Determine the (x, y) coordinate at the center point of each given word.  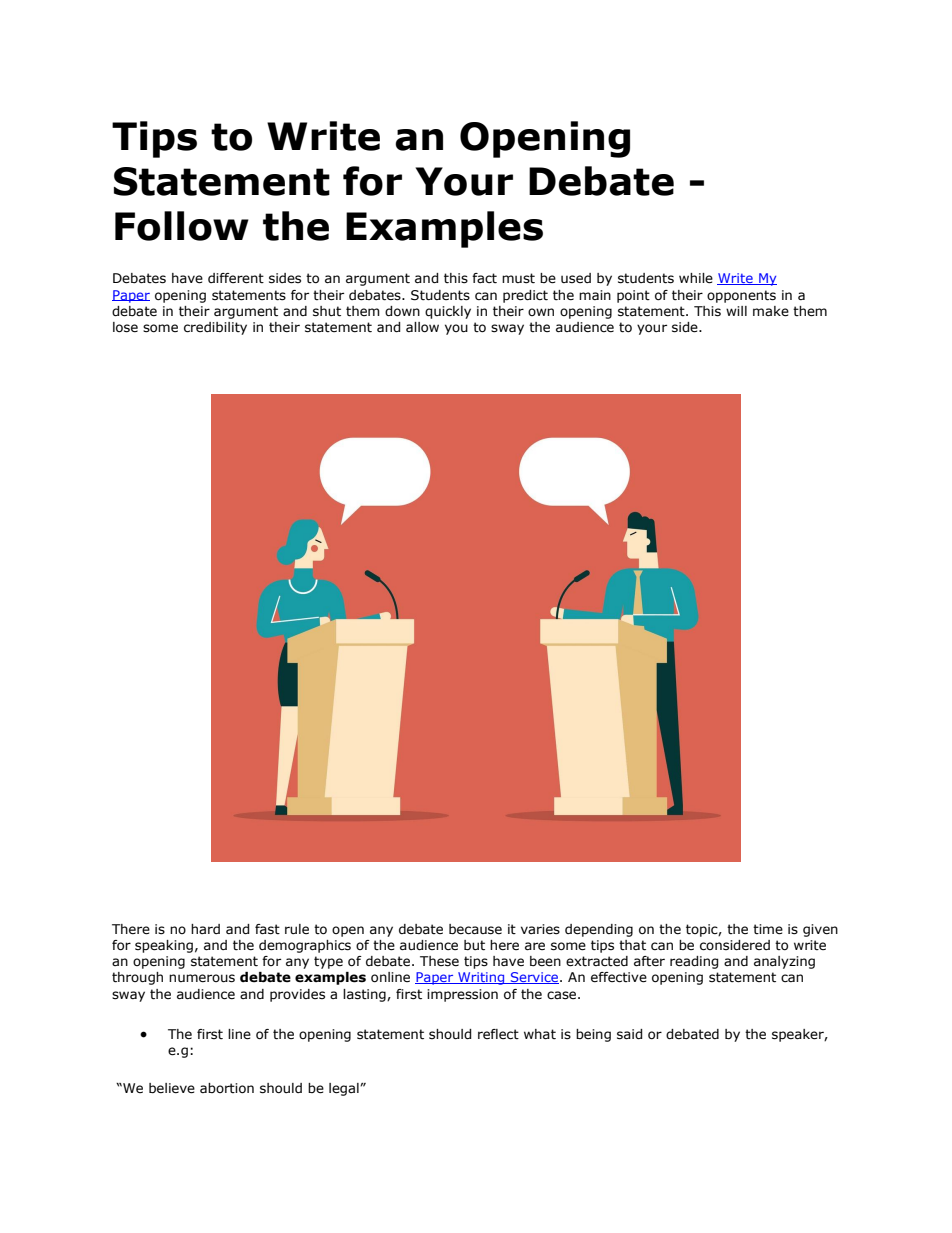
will (736, 311)
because (475, 929)
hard (205, 929)
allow (422, 327)
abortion (227, 1088)
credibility (215, 328)
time (768, 929)
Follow (182, 226)
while (696, 278)
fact (484, 278)
